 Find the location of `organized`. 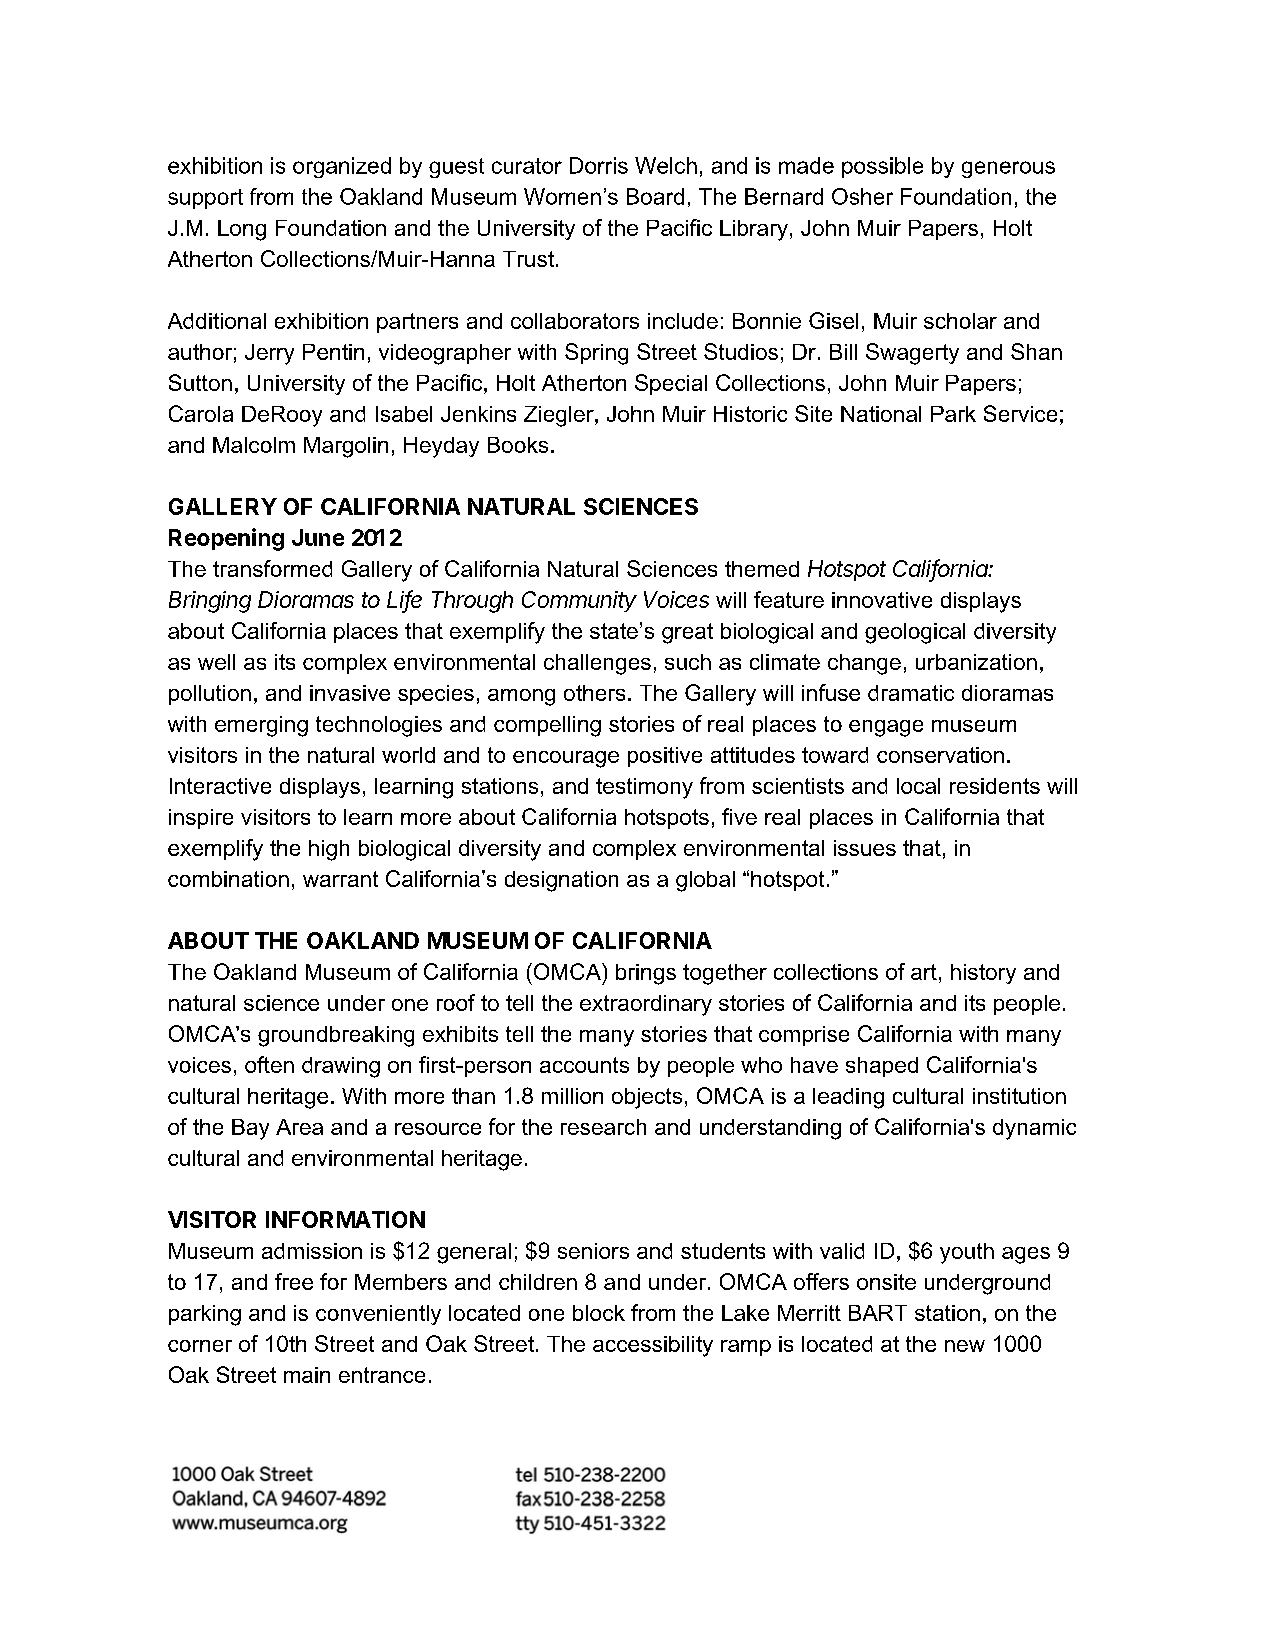

organized is located at coordinates (342, 167).
